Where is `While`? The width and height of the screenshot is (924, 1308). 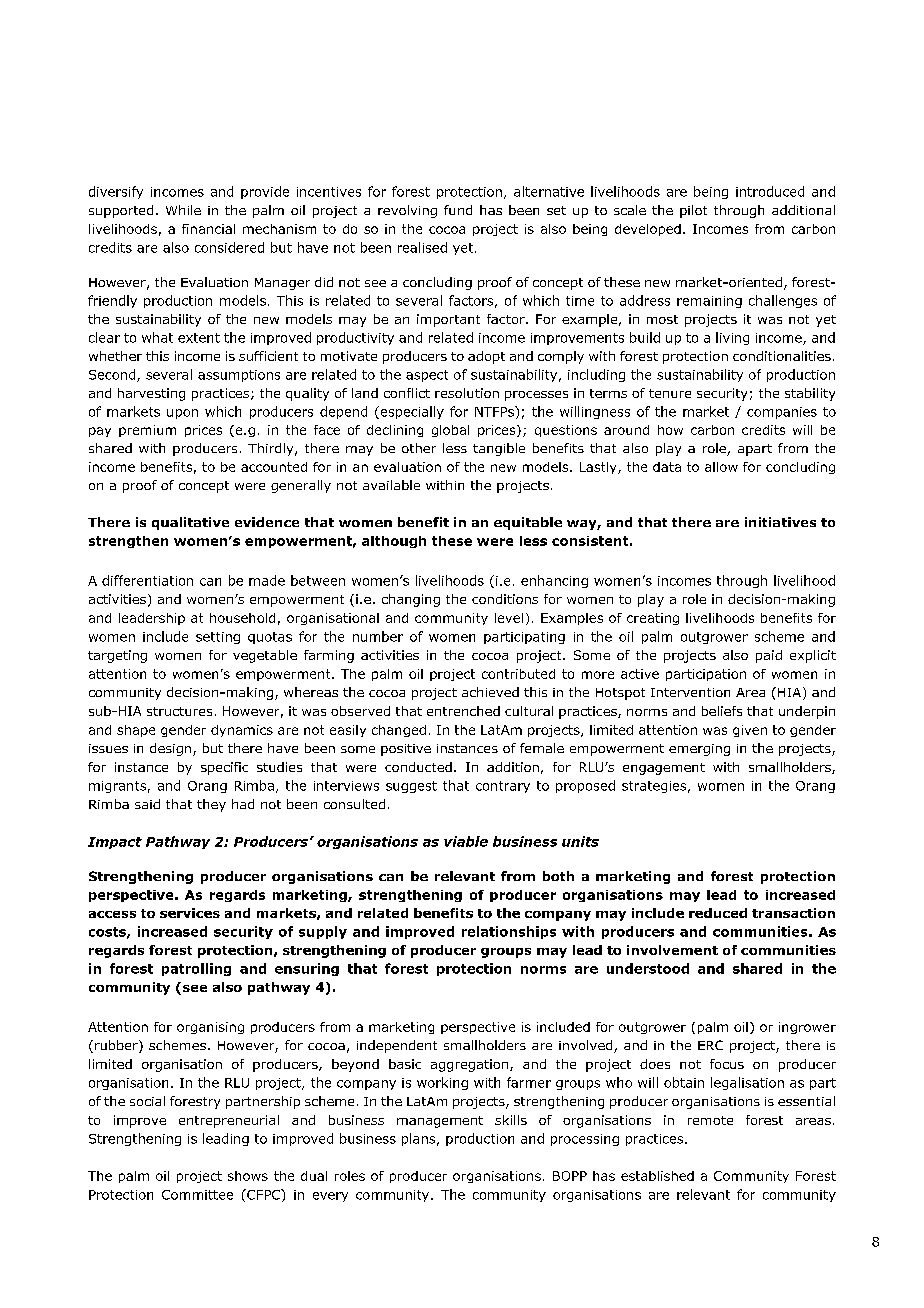 While is located at coordinates (183, 210).
